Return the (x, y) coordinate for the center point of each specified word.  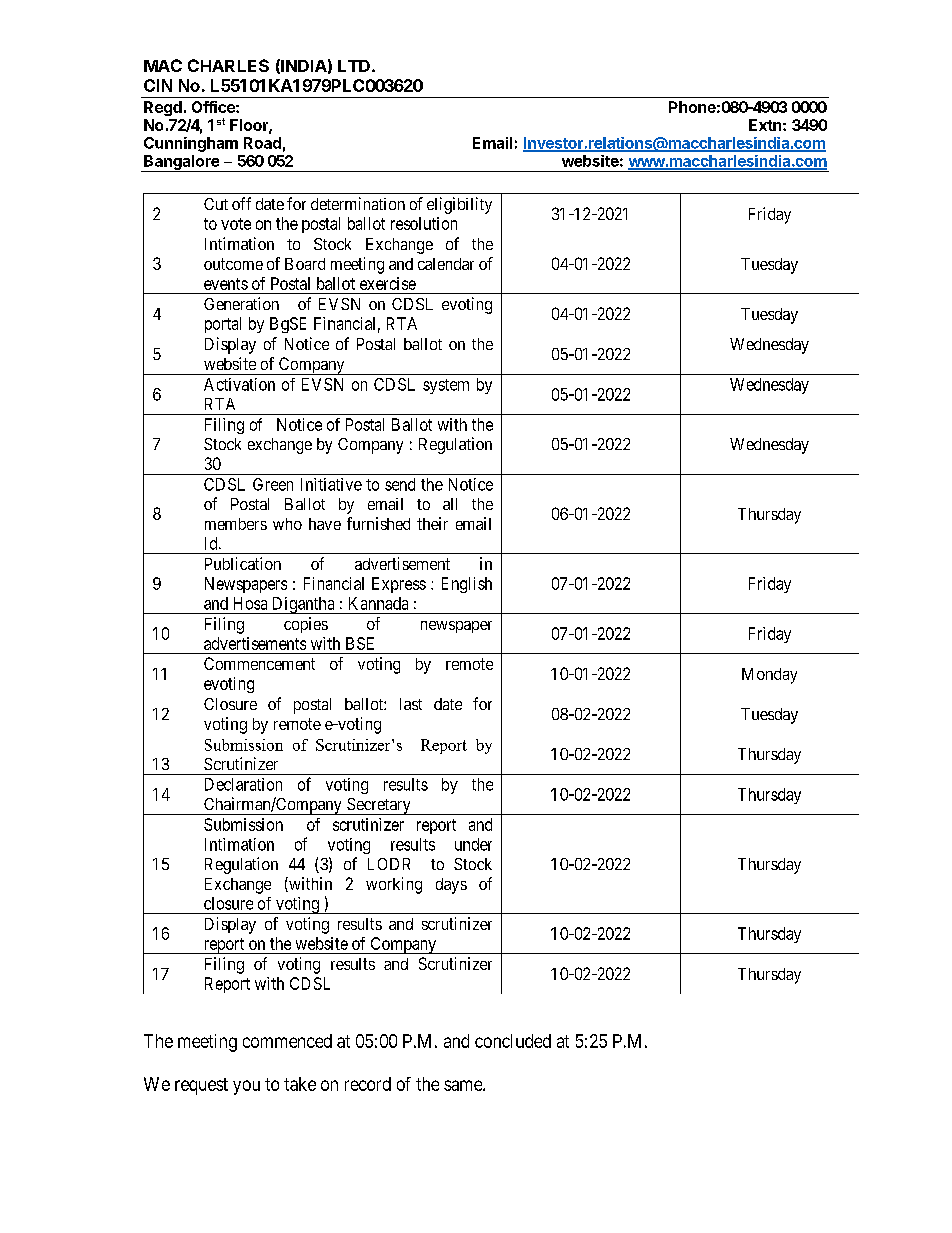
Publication (243, 563)
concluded (513, 1041)
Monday (769, 676)
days (451, 886)
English (467, 585)
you (246, 1087)
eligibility (459, 205)
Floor (250, 126)
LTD (354, 66)
